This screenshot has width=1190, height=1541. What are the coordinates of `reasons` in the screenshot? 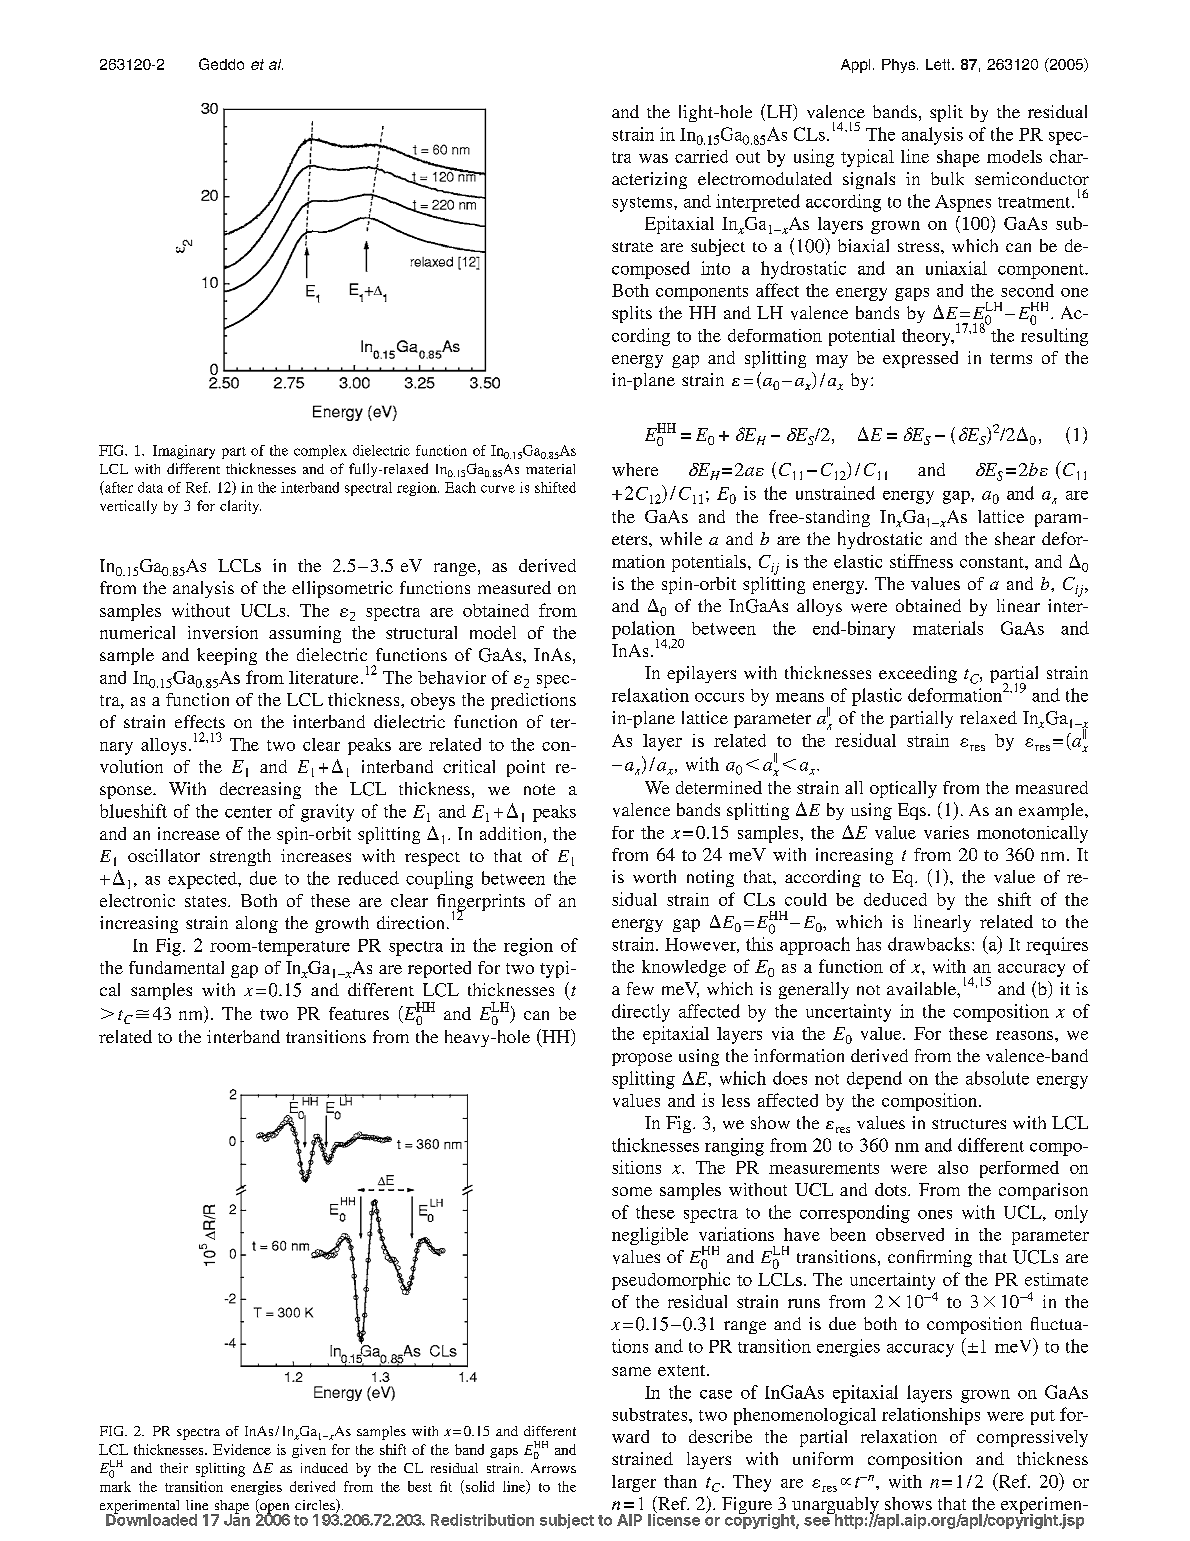 It's located at (1026, 1035).
